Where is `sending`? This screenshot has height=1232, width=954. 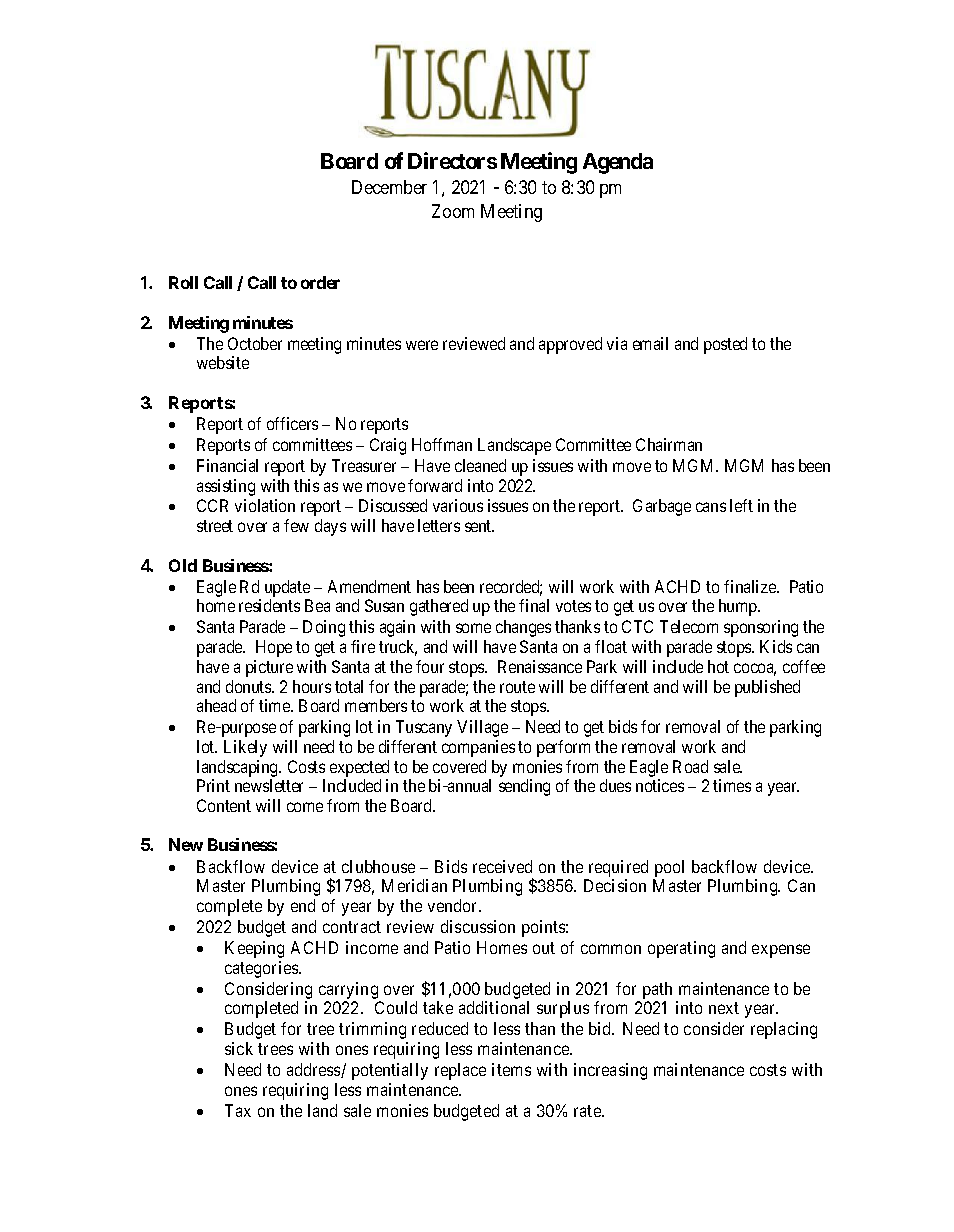
sending is located at coordinates (524, 787).
